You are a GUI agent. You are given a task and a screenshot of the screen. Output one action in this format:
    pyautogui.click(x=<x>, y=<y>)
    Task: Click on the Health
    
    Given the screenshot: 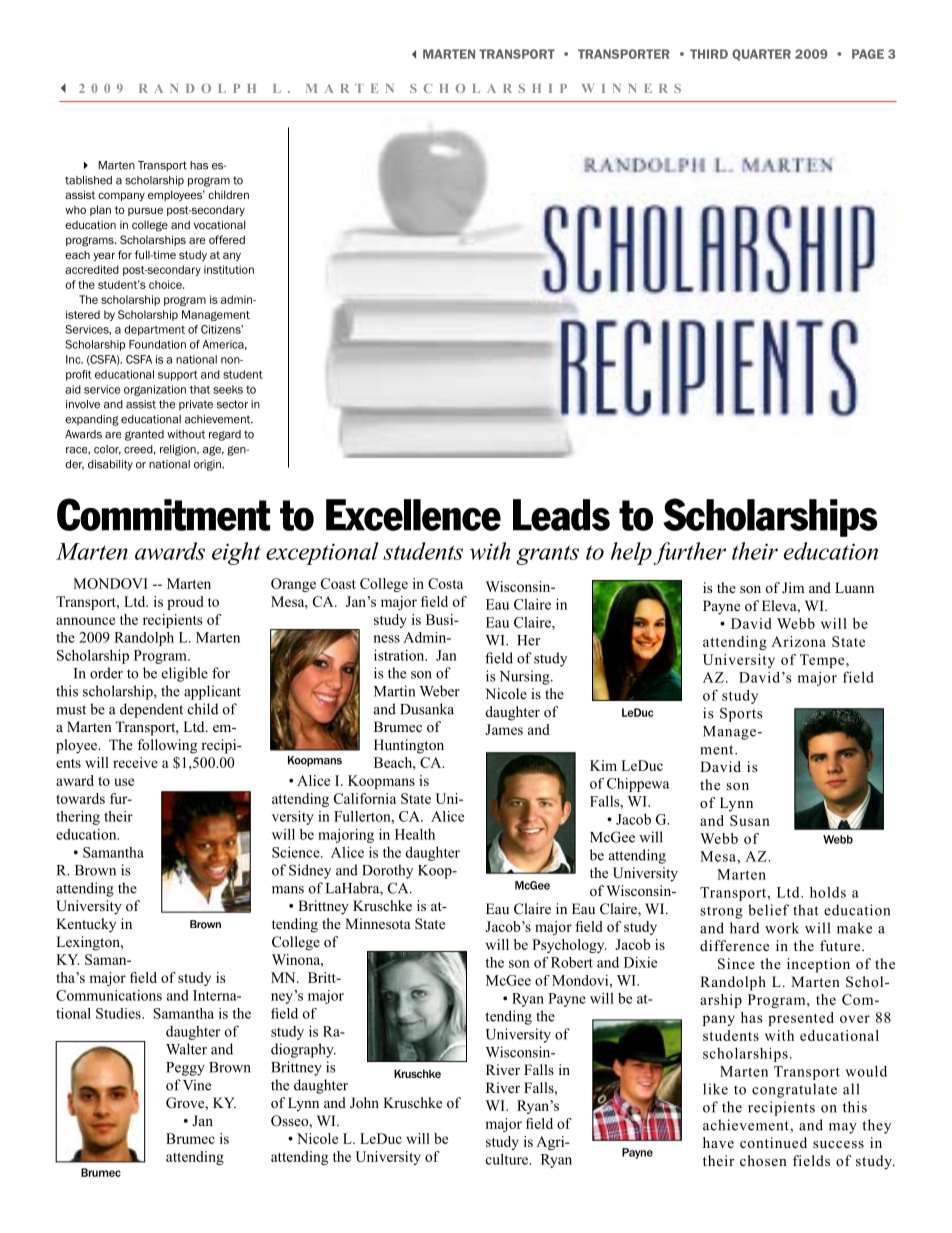 What is the action you would take?
    pyautogui.click(x=415, y=834)
